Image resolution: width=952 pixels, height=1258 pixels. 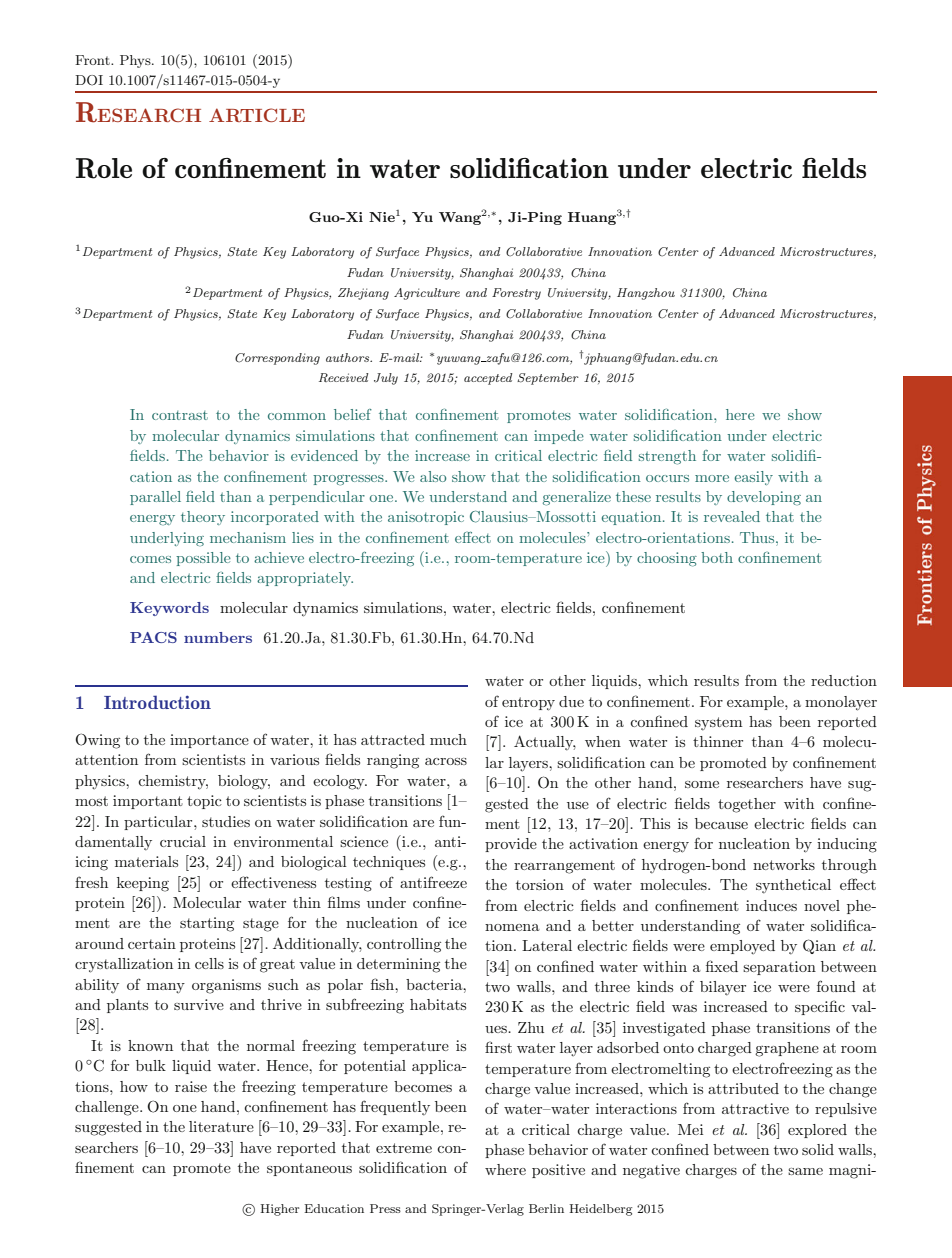 What do you see at coordinates (404, 1148) in the image?
I see `extreme` at bounding box center [404, 1148].
